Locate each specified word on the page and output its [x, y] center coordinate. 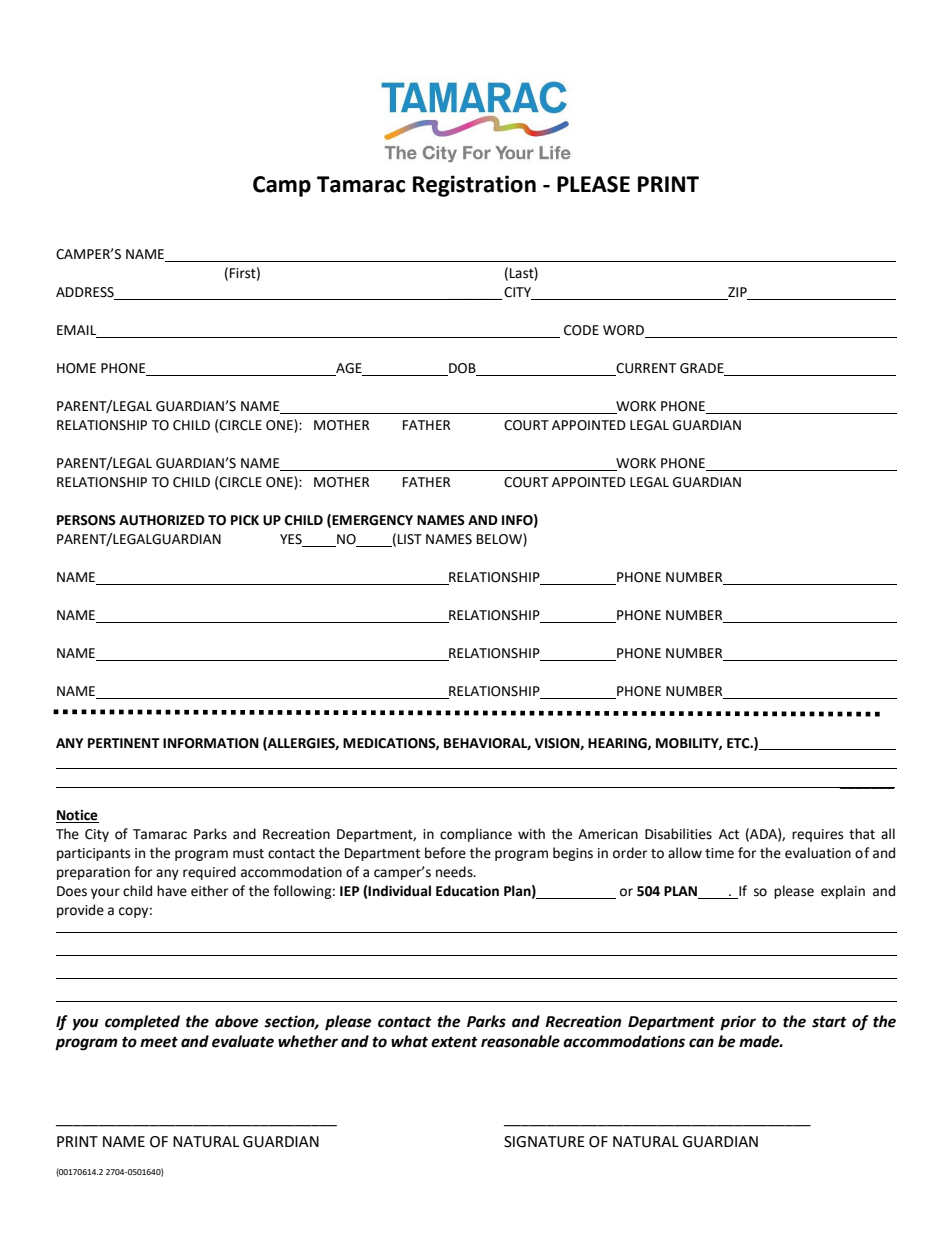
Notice [77, 815]
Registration [474, 186]
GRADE [703, 369]
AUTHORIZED [162, 520]
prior [738, 1023]
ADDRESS [86, 293]
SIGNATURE [544, 1142]
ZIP [737, 293]
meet [159, 1042]
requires [817, 835]
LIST [410, 539]
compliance [476, 835]
